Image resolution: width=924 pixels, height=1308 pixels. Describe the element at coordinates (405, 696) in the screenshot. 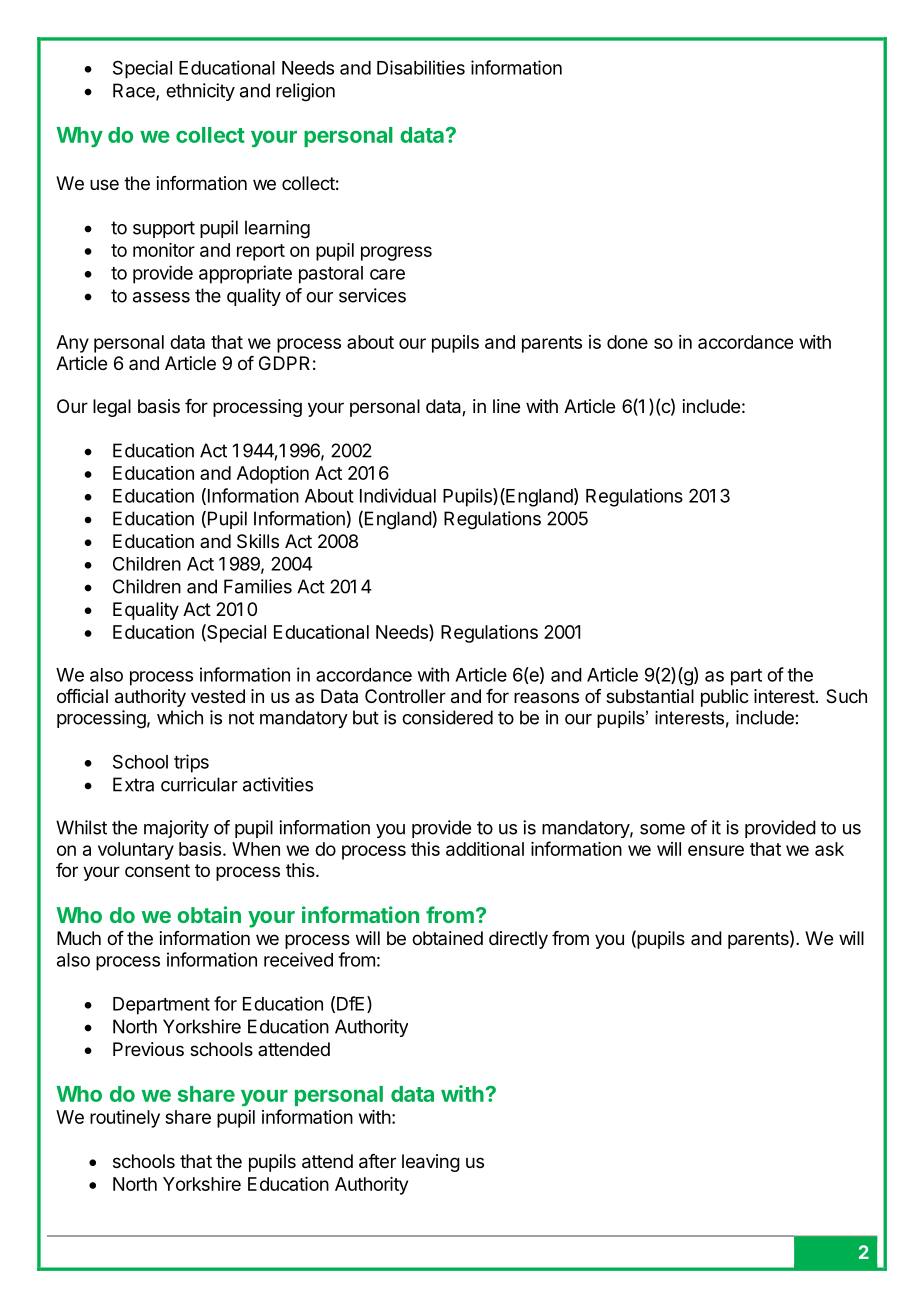

I see `Controller` at that location.
